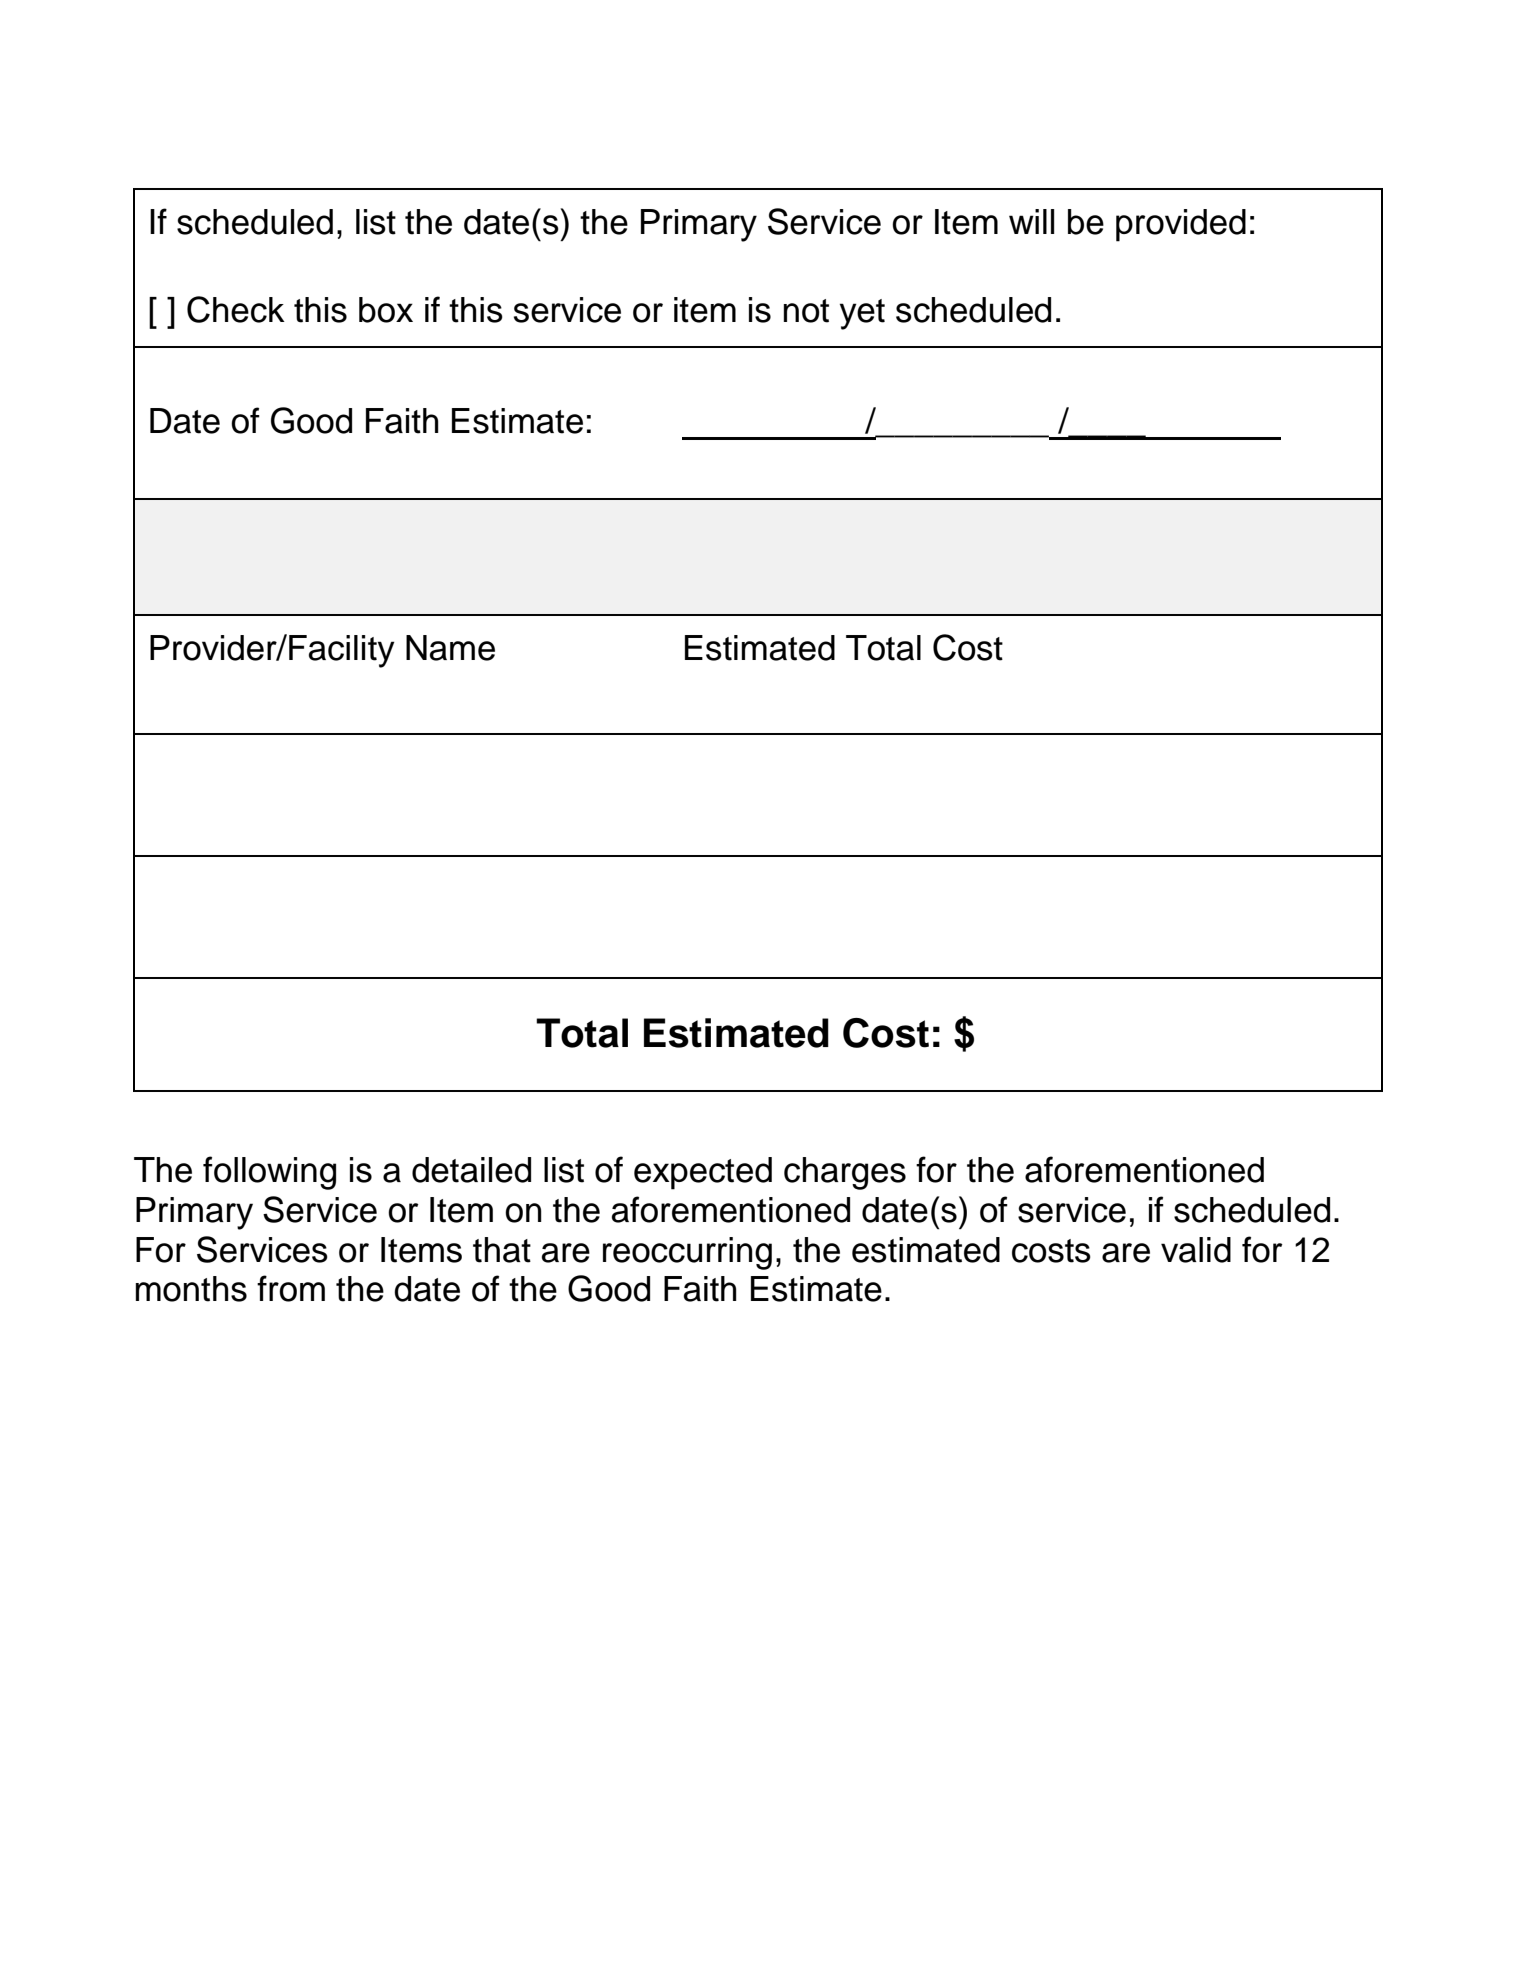 The image size is (1516, 1962). Describe the element at coordinates (1196, 1250) in the screenshot. I see `valid` at that location.
